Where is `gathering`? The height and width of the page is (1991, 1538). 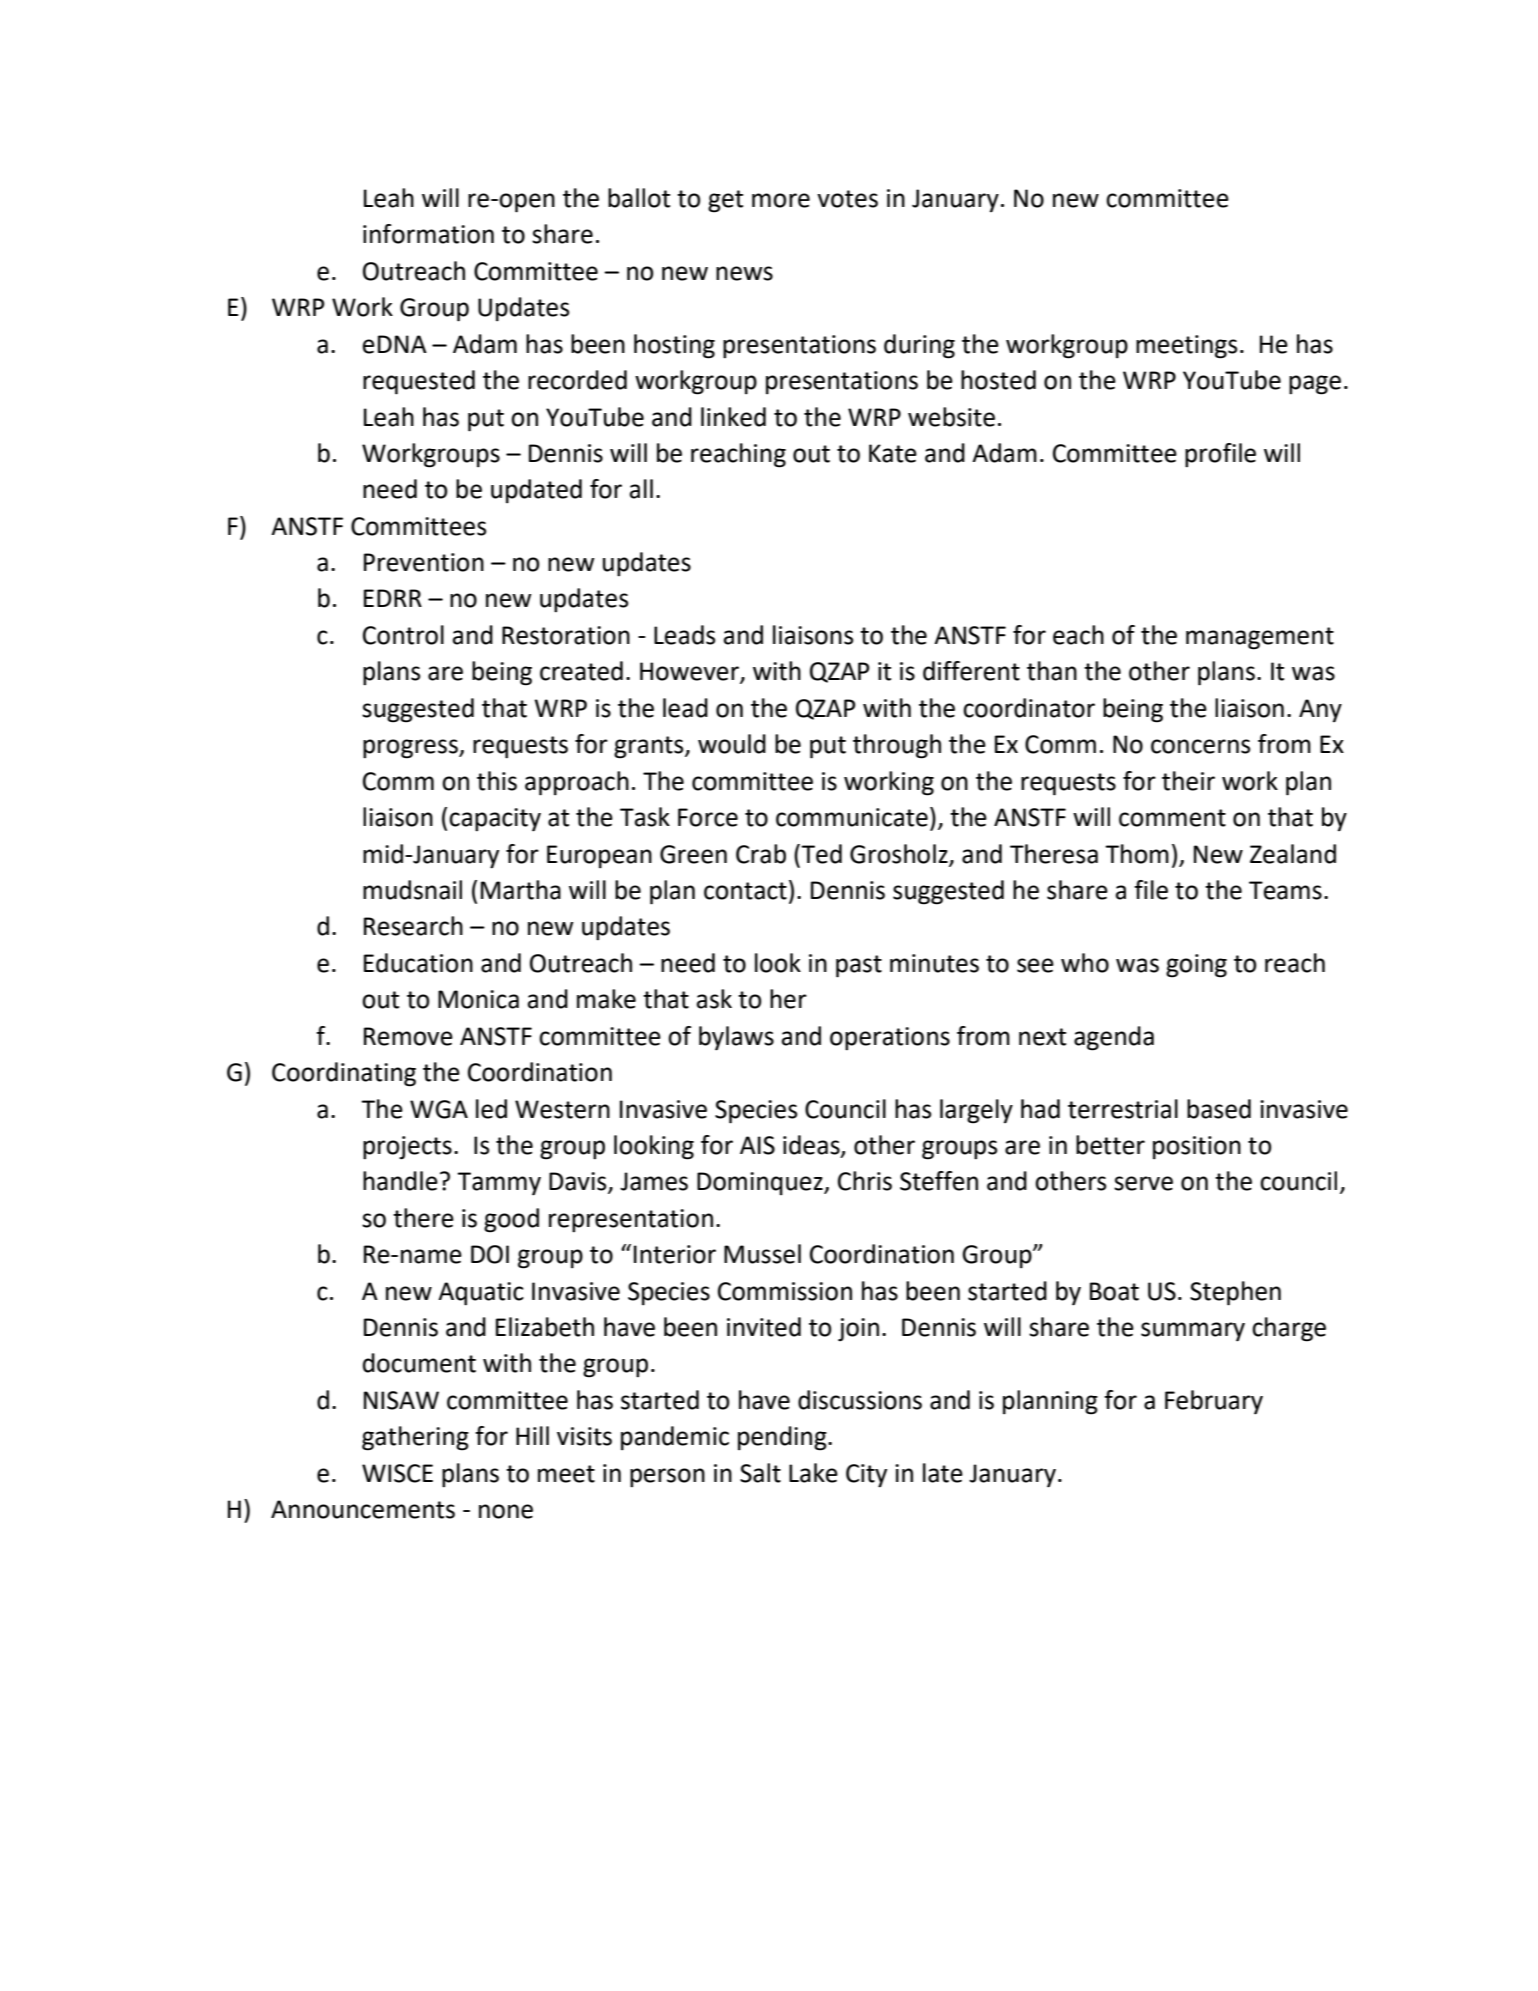
gathering is located at coordinates (415, 1438).
